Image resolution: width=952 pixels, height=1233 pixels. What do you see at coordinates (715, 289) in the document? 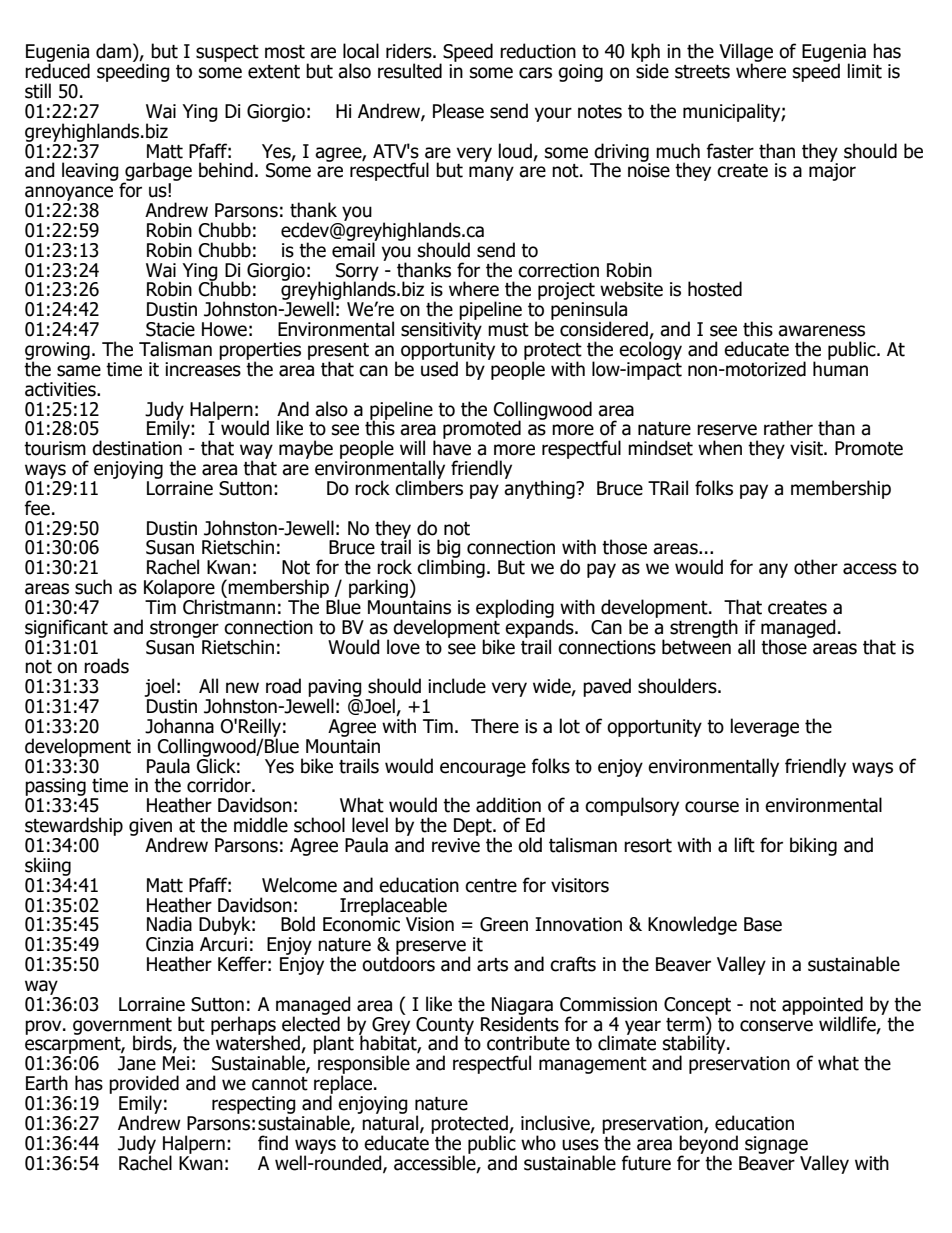
I see `hosted` at bounding box center [715, 289].
